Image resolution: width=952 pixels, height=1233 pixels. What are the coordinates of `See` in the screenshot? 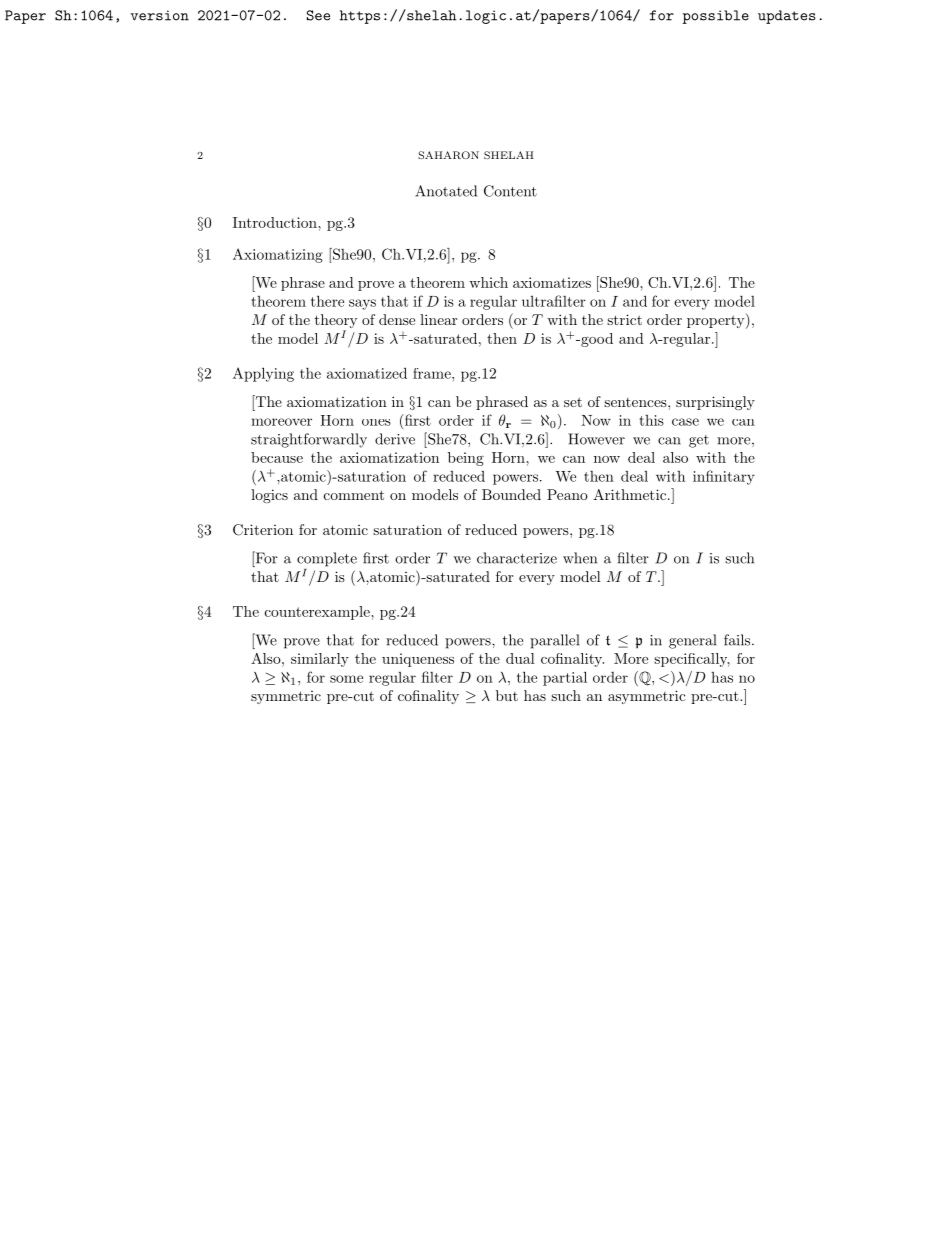 It's located at (318, 15).
